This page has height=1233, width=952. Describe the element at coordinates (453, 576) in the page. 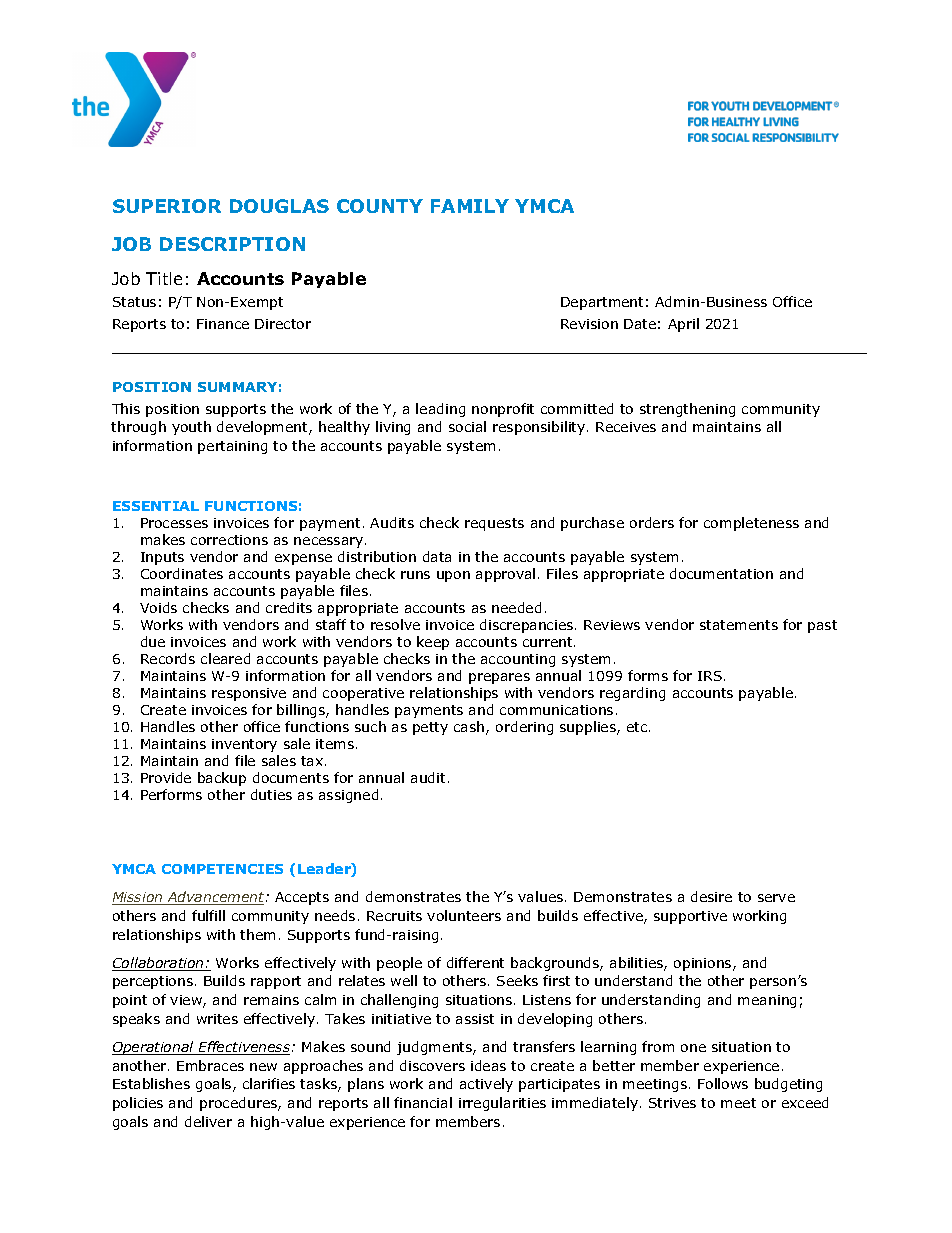

I see `upon` at that location.
